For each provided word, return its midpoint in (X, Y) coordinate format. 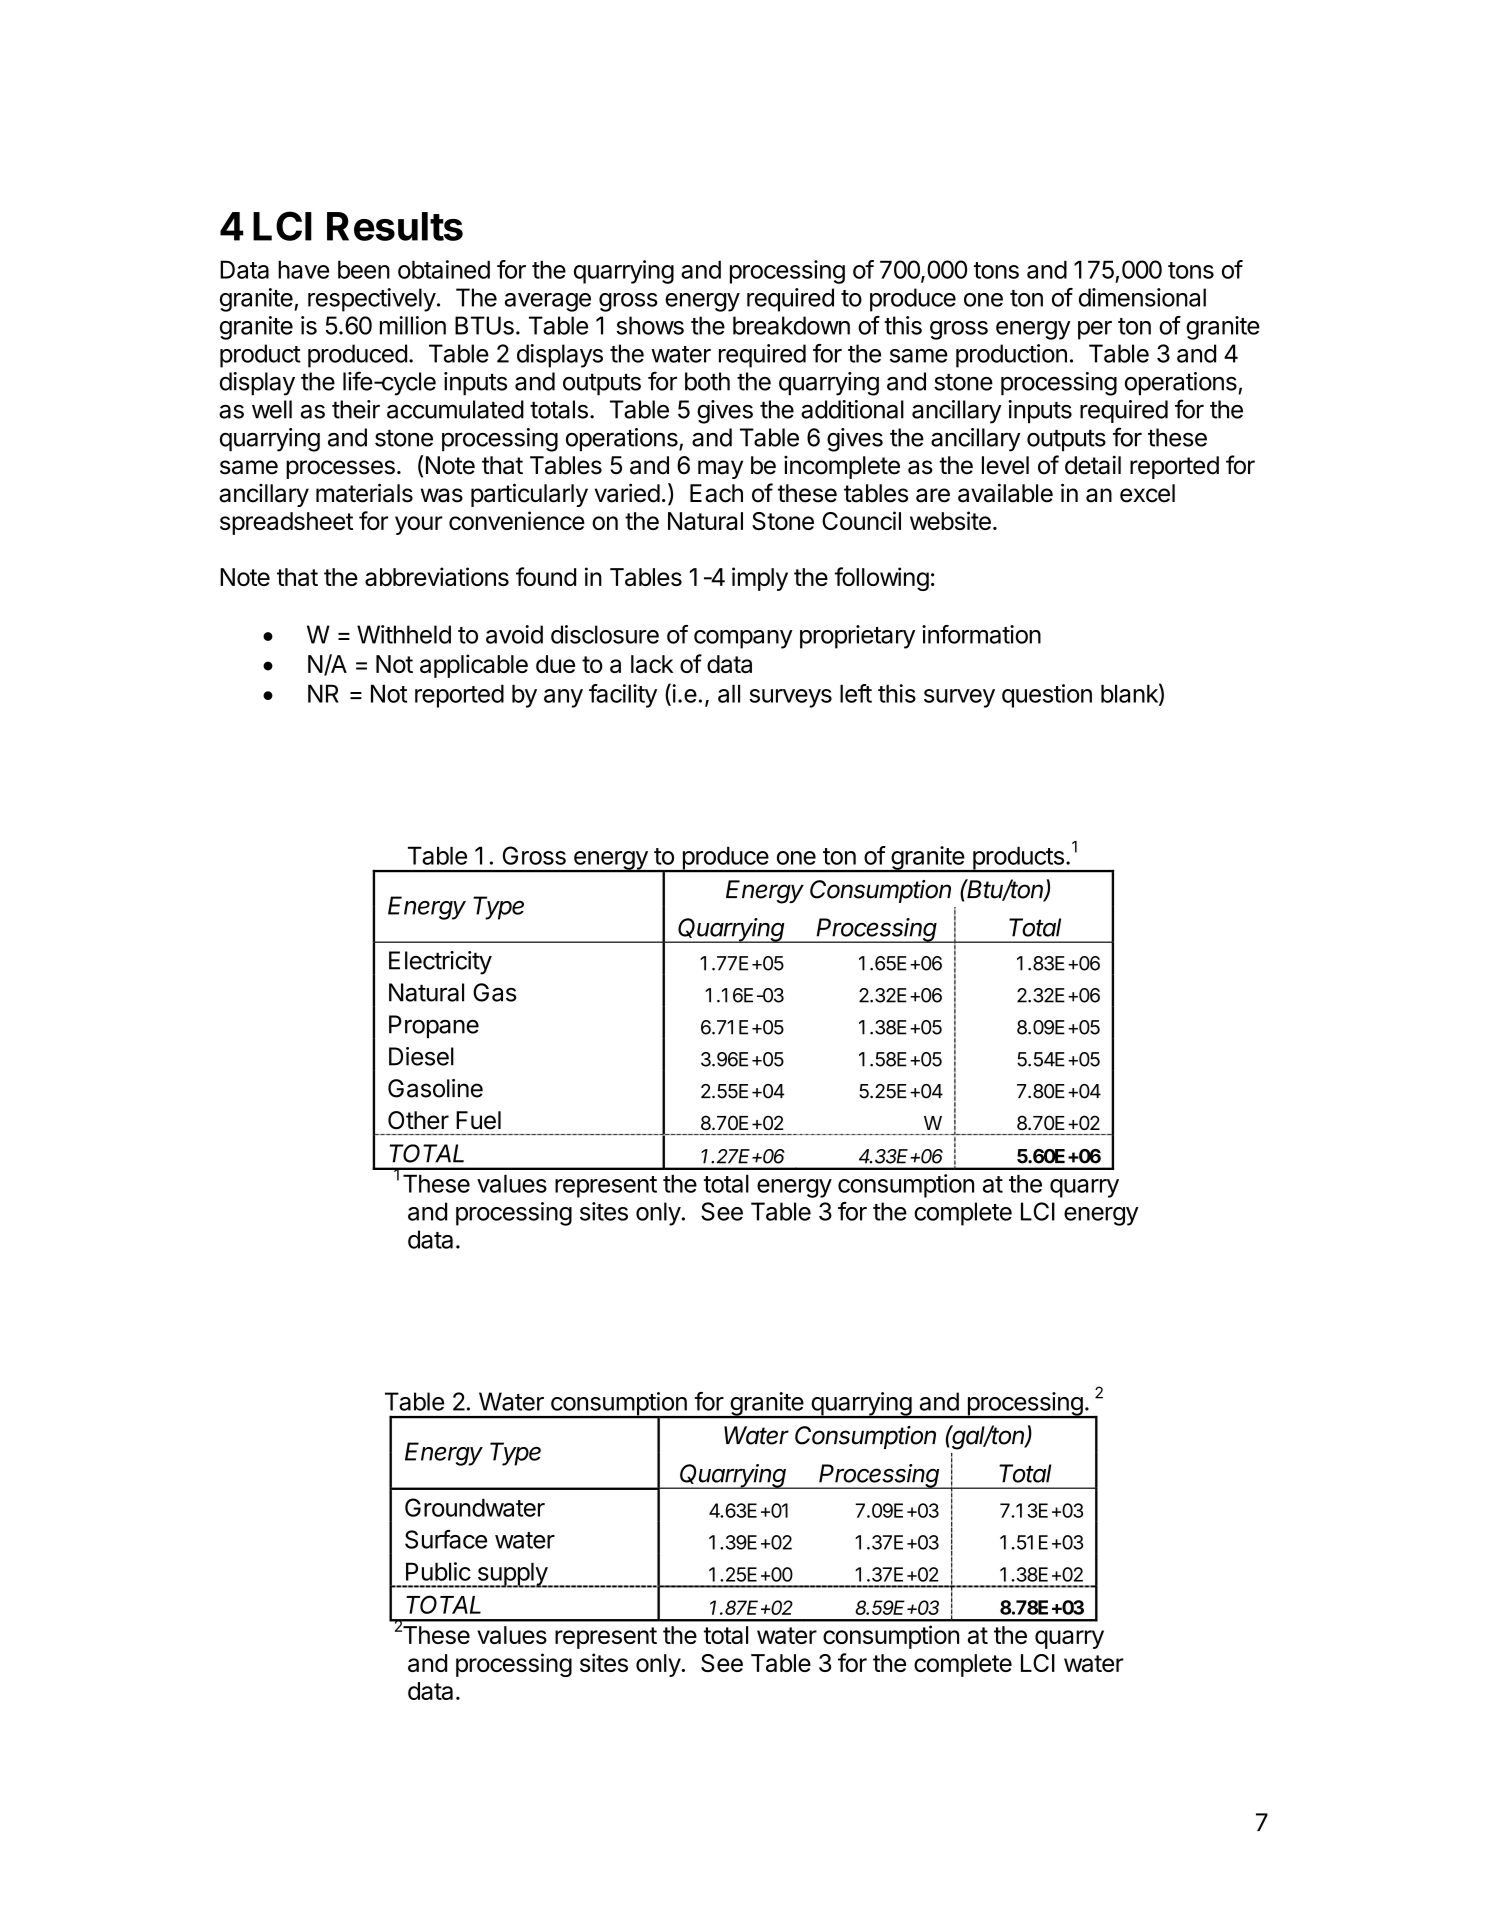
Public (438, 1571)
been (364, 269)
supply (512, 1575)
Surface (446, 1539)
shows (650, 325)
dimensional (1142, 297)
